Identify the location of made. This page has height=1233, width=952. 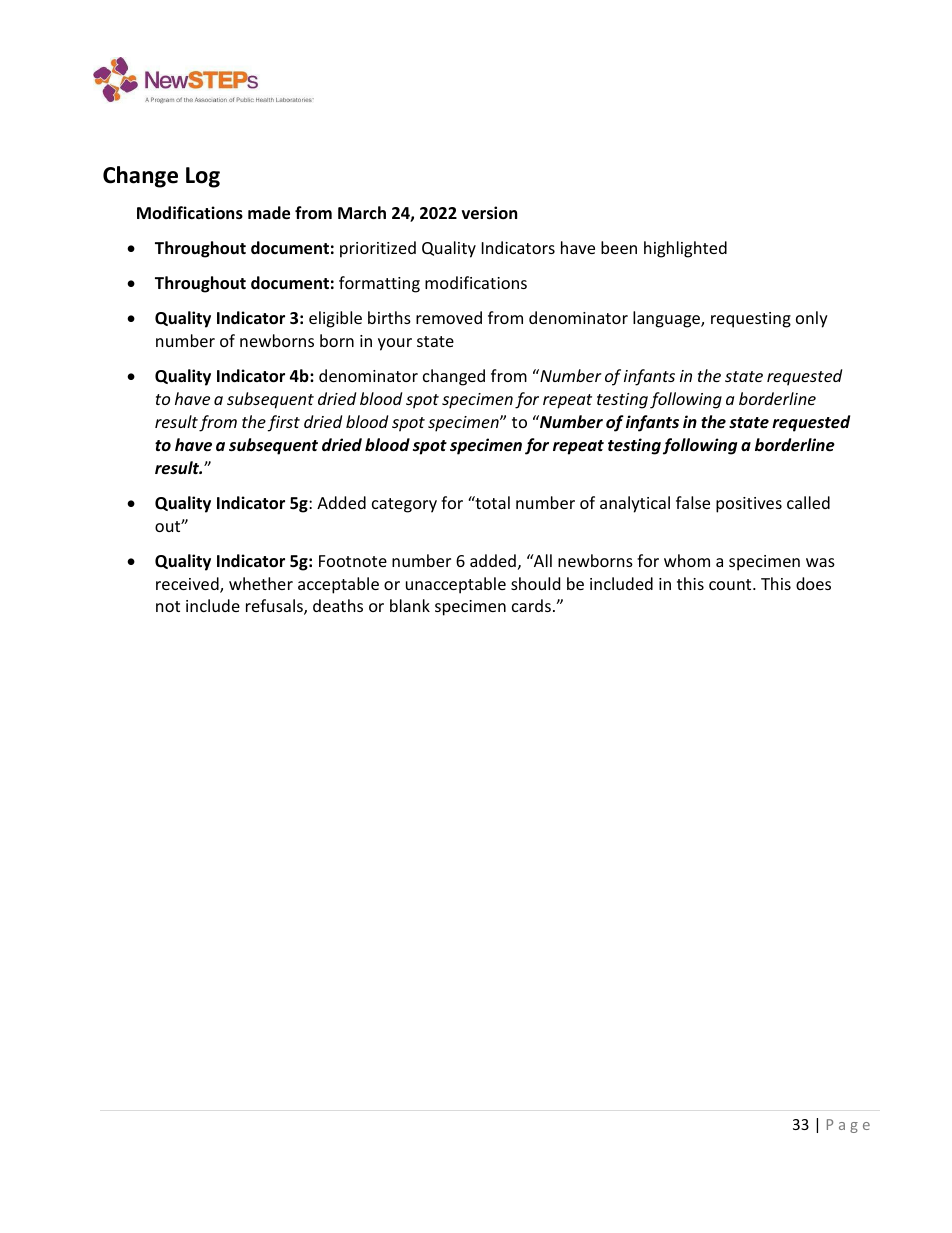
(269, 213).
